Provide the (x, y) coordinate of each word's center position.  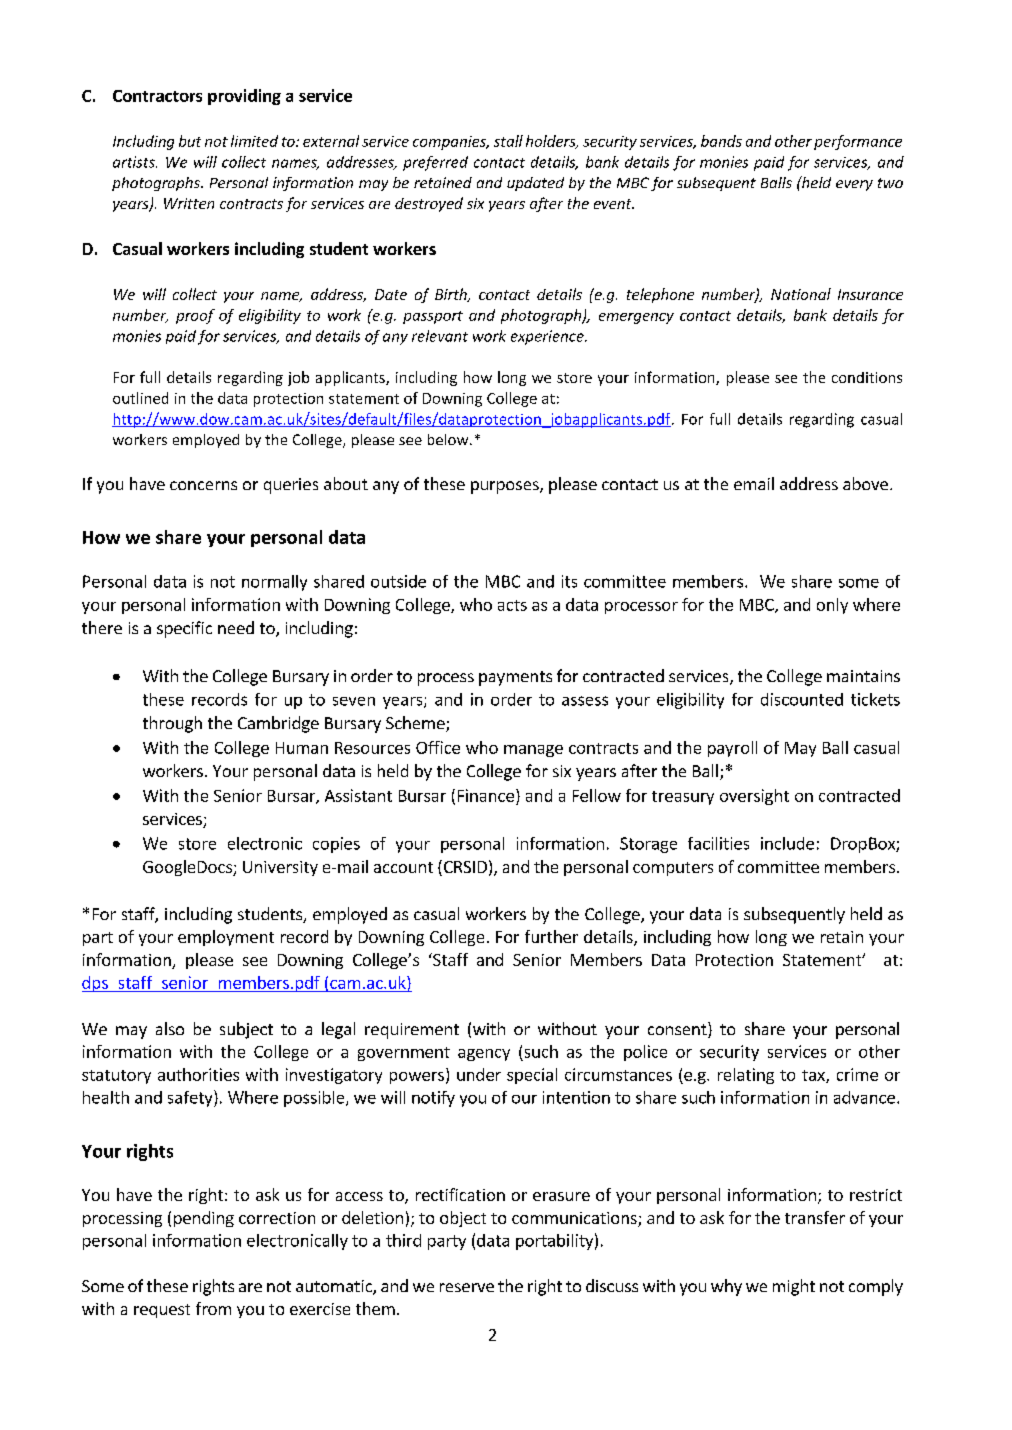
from (213, 1308)
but (190, 141)
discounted (802, 699)
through (172, 724)
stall (508, 141)
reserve (467, 1287)
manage (533, 751)
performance (858, 142)
